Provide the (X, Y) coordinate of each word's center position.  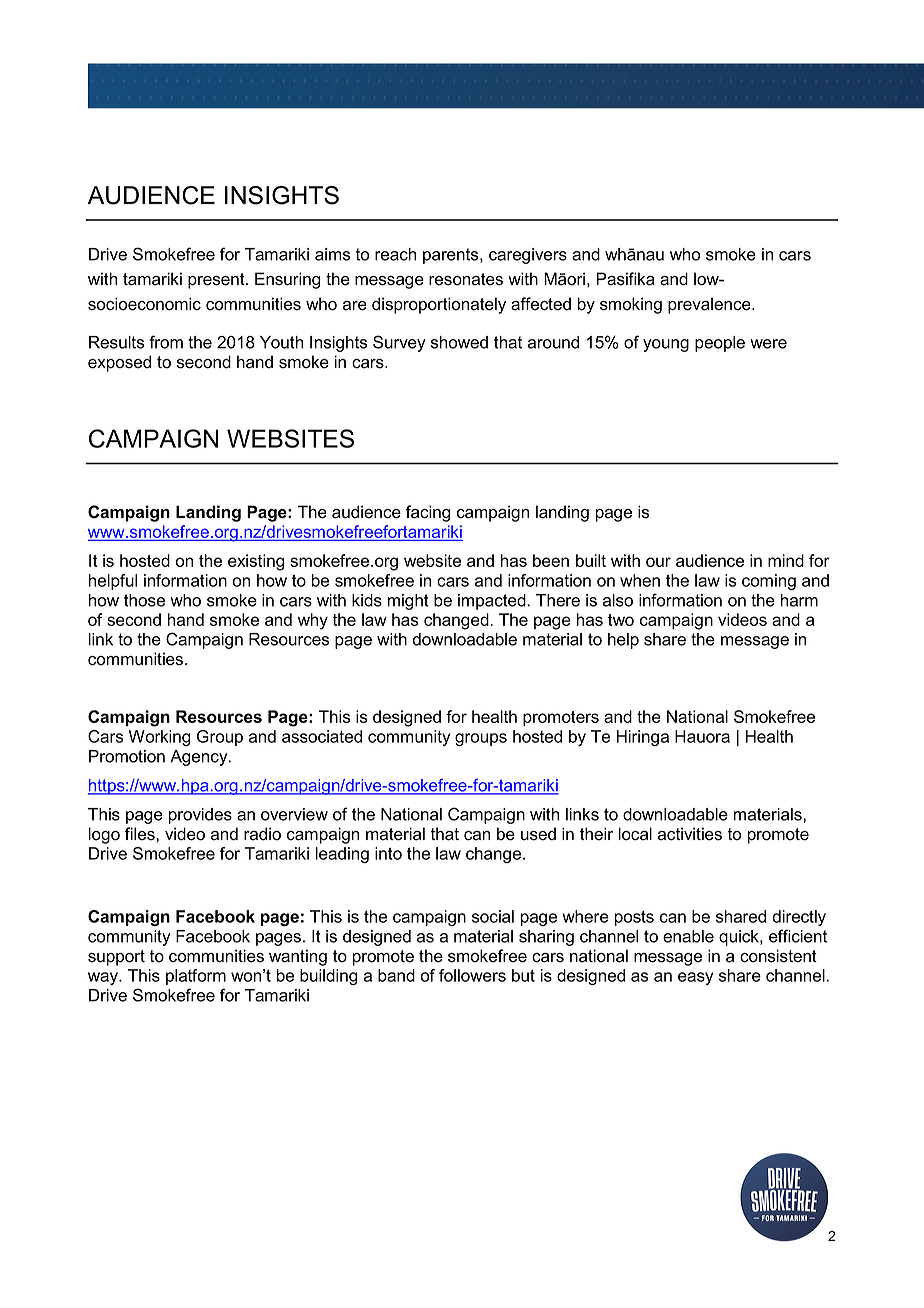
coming (769, 582)
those (144, 600)
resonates (466, 279)
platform (196, 977)
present (217, 281)
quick (740, 938)
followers (472, 975)
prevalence (710, 305)
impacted (493, 602)
